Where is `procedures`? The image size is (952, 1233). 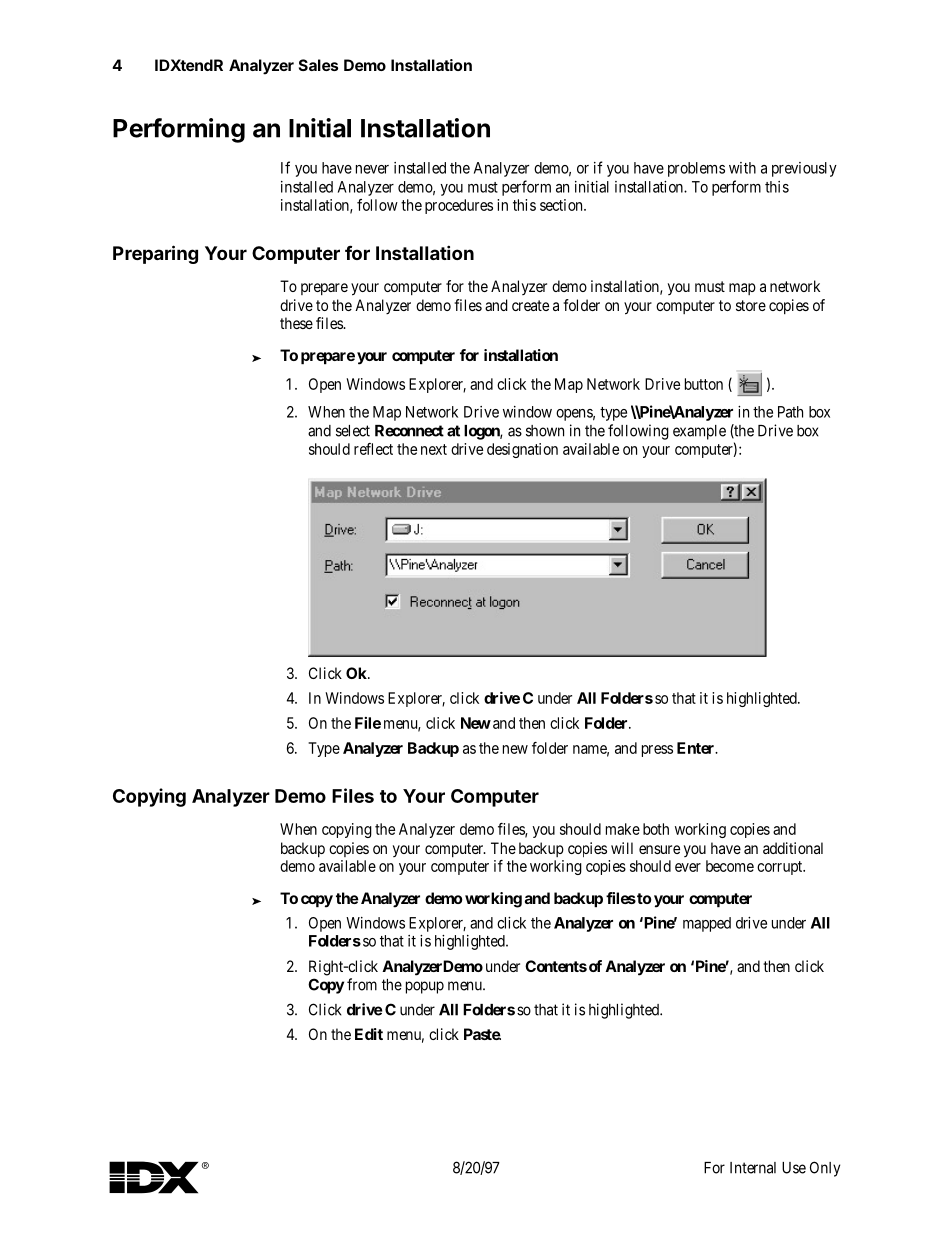
procedures is located at coordinates (459, 206).
